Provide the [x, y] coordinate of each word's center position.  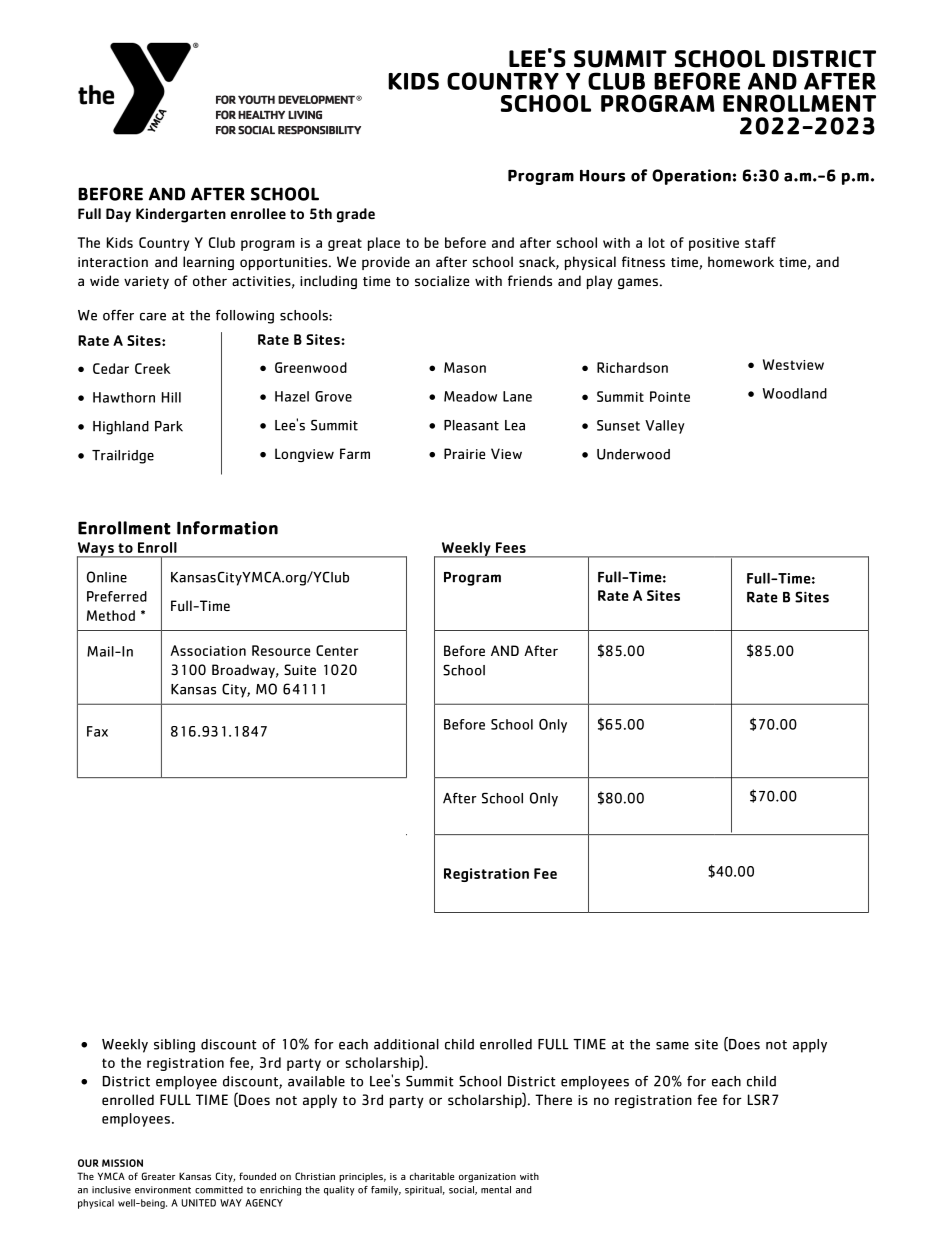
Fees [511, 547]
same [672, 1046]
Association [208, 650]
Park [169, 426]
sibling [174, 1046]
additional [406, 1044]
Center [337, 650]
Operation [691, 177]
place [384, 244]
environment [163, 1190]
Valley [665, 427]
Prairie [464, 453]
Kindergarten [181, 215]
